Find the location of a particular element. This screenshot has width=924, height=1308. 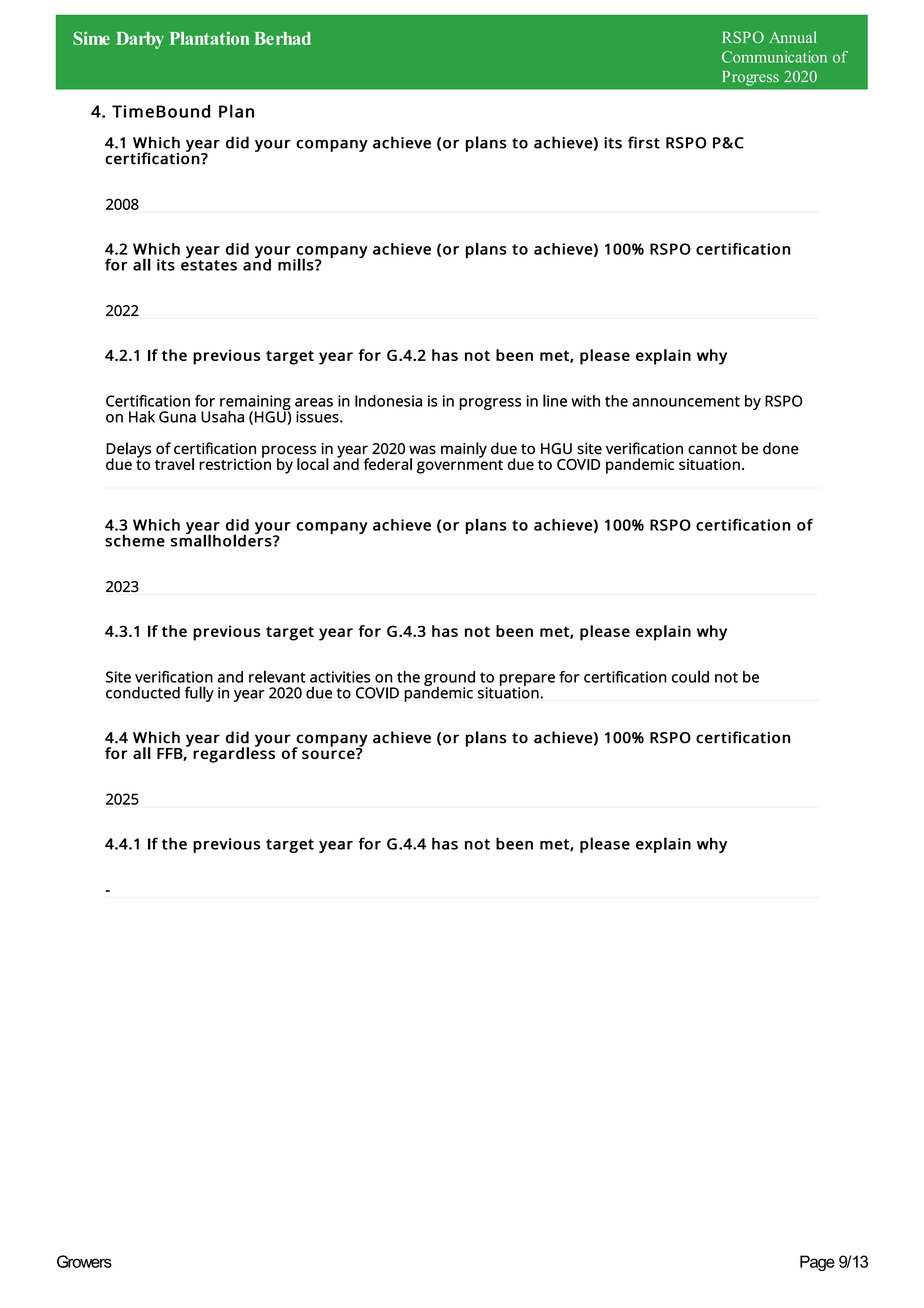

Berhad is located at coordinates (282, 38).
